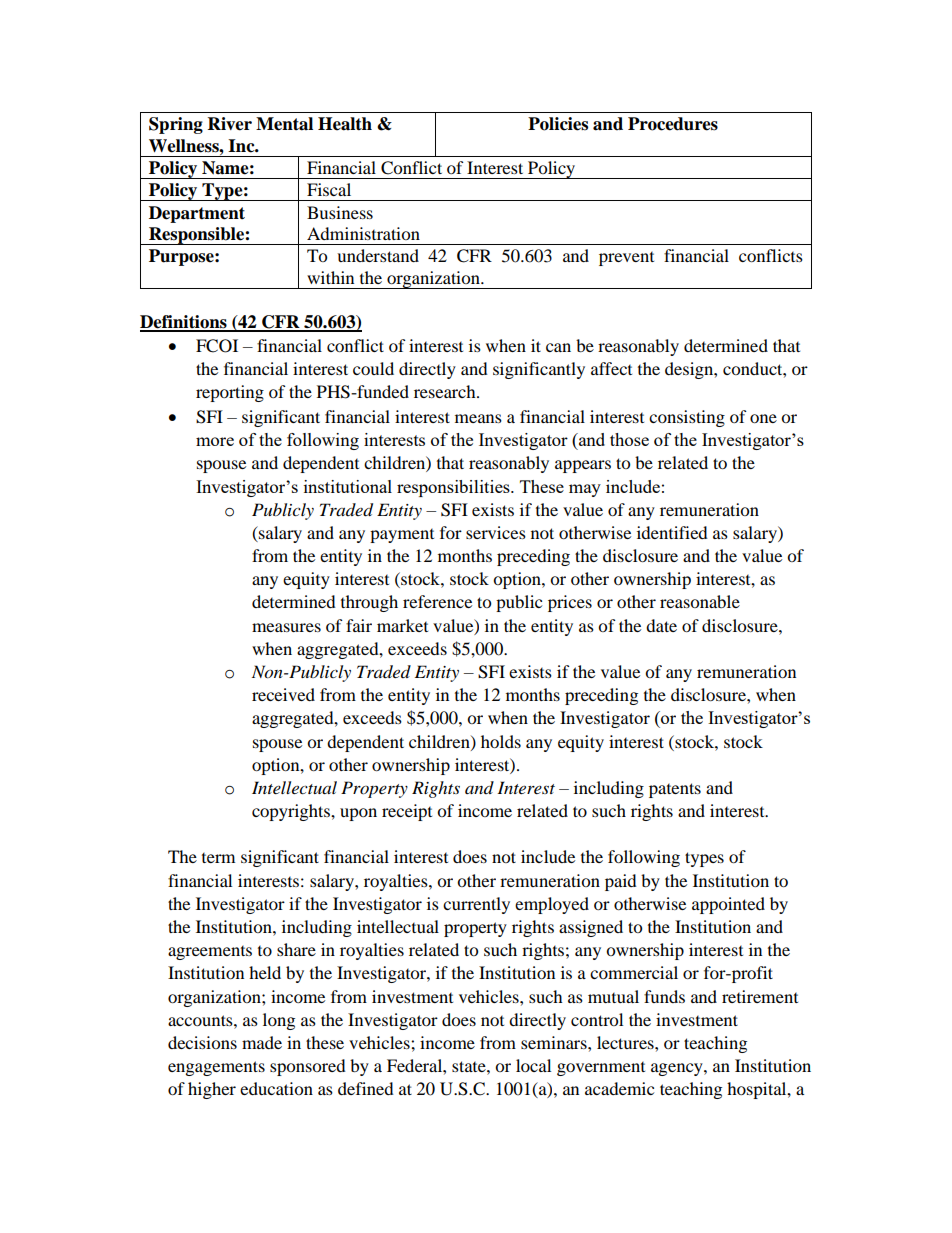  Describe the element at coordinates (533, 1065) in the document. I see `local` at that location.
